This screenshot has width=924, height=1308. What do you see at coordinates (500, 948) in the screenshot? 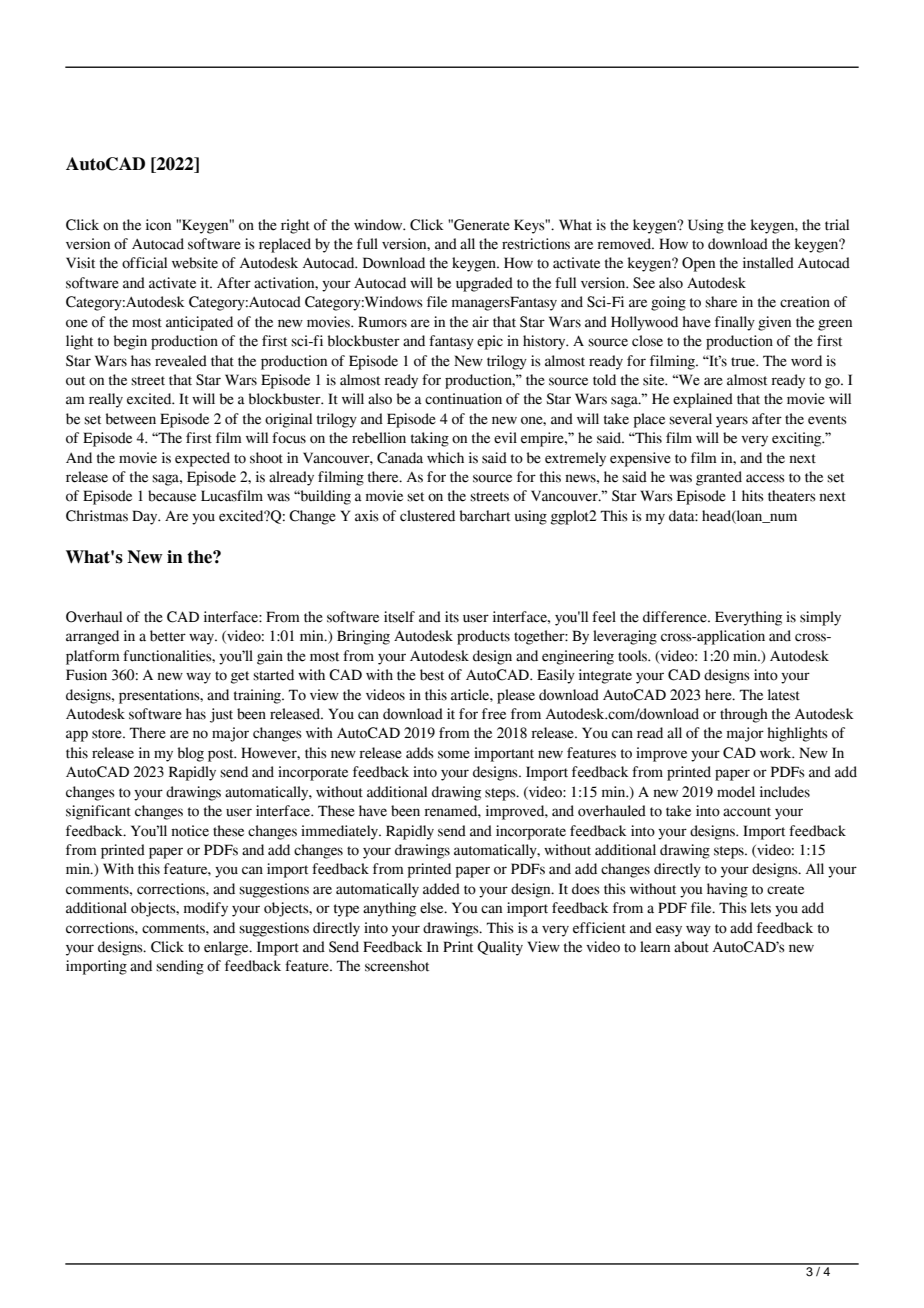
I see `Quality` at bounding box center [500, 948].
